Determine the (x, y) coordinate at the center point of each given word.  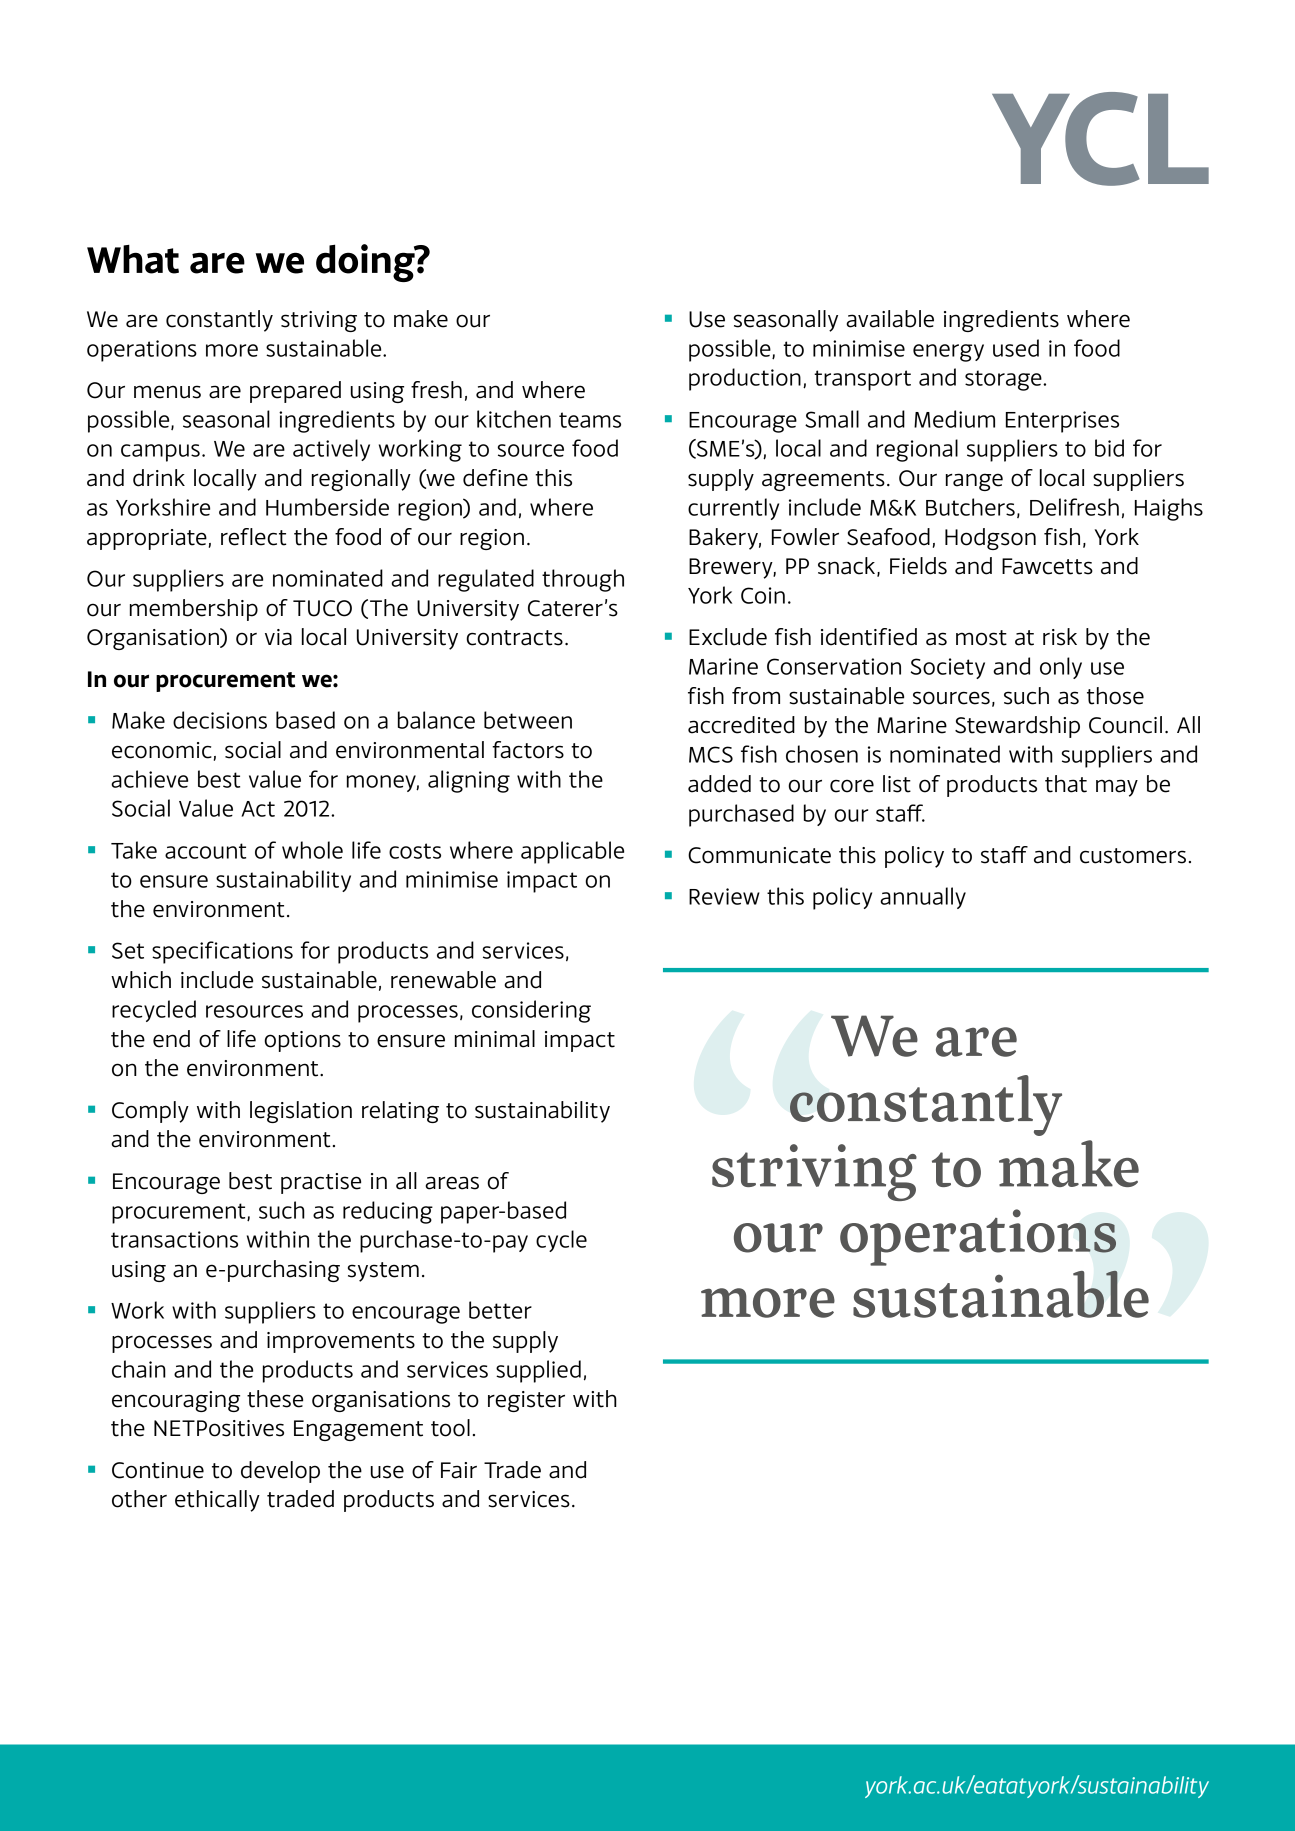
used (1016, 348)
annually (923, 898)
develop (280, 1472)
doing (366, 263)
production (745, 379)
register (526, 1401)
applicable (572, 852)
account (205, 851)
